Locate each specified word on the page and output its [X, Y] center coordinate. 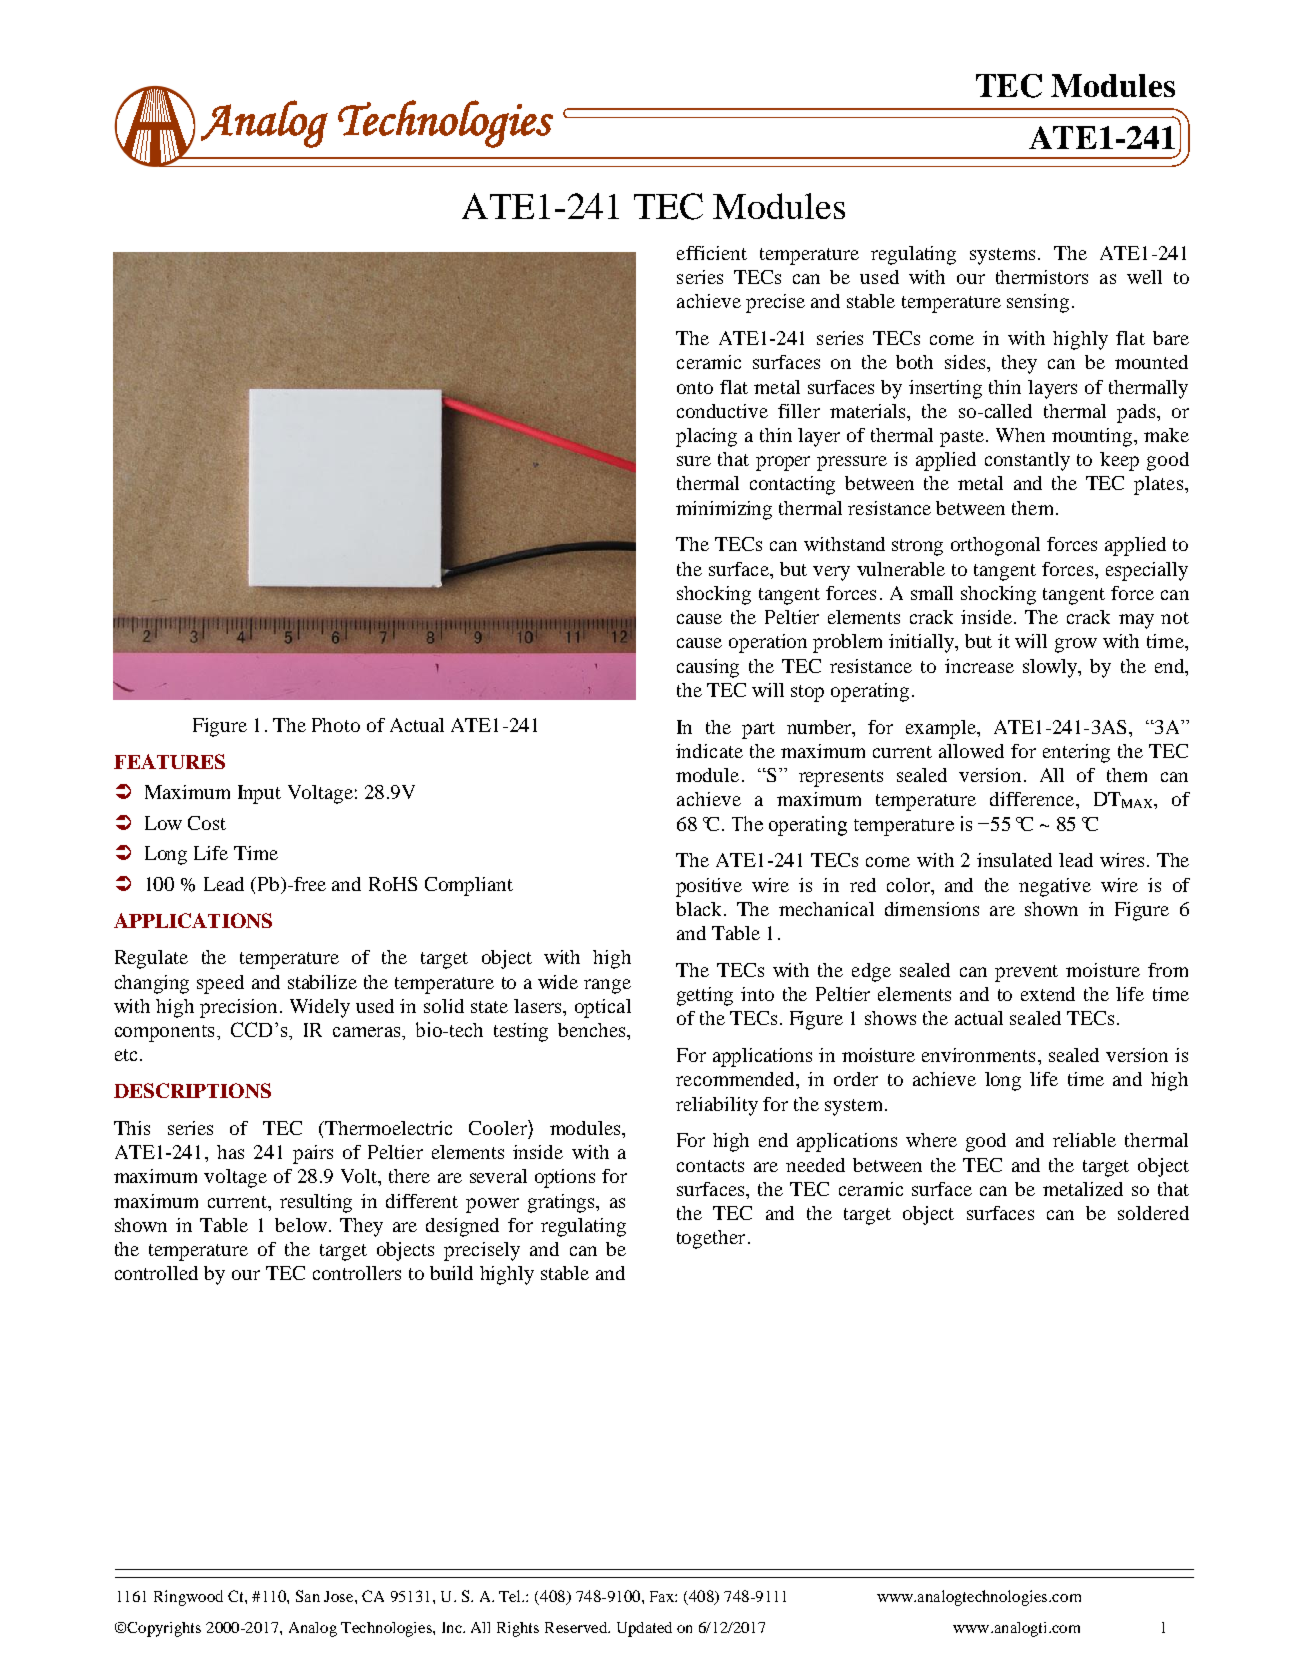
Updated [644, 1629]
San [308, 1596]
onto [695, 388]
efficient [712, 253]
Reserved [577, 1627]
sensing [1038, 303]
